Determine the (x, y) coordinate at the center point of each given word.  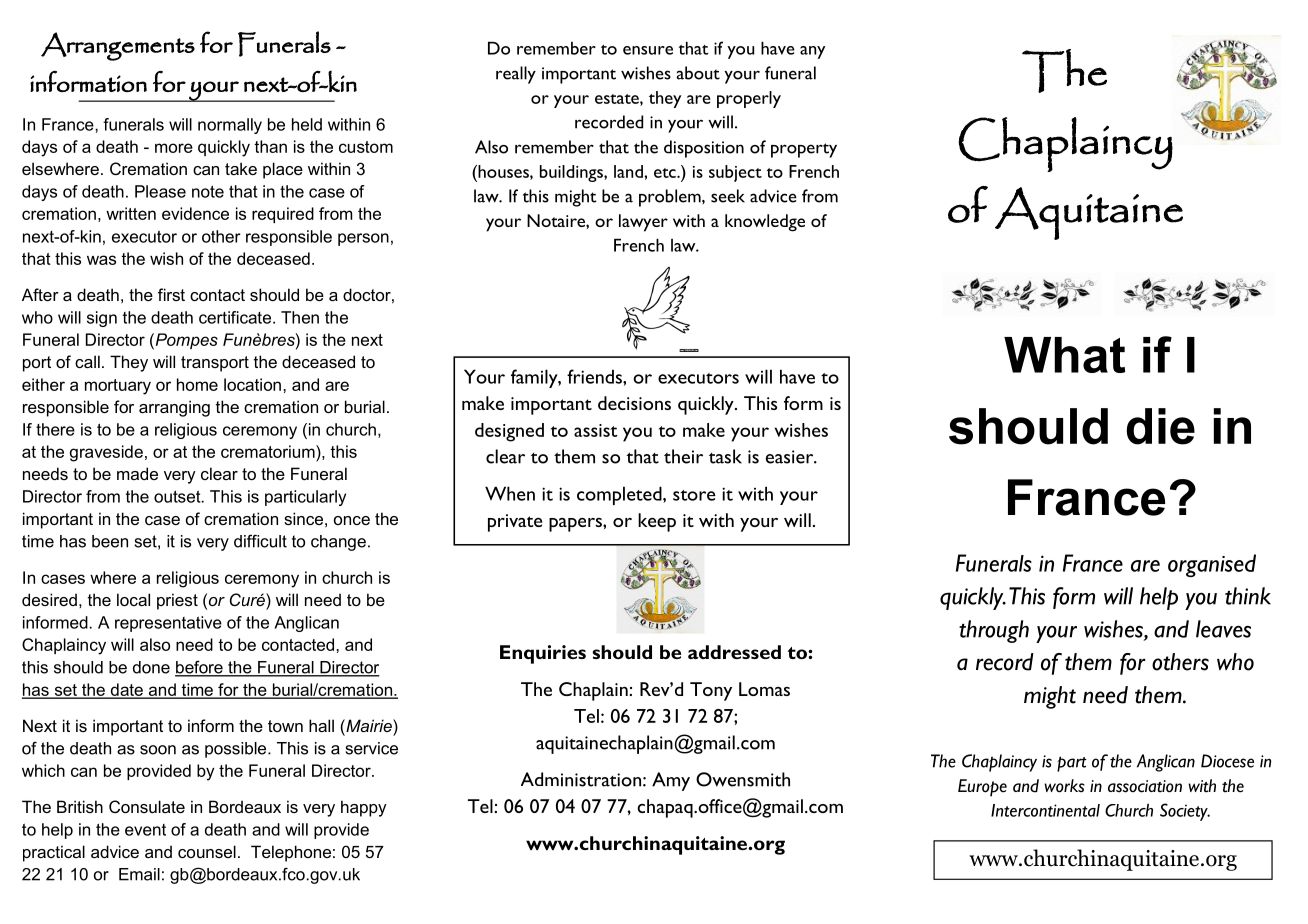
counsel (207, 851)
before (200, 668)
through (994, 631)
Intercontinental (1045, 810)
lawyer (643, 223)
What (1064, 355)
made (137, 473)
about (698, 73)
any (812, 52)
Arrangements (118, 46)
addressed (734, 652)
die (1161, 426)
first (171, 294)
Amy (671, 781)
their (683, 456)
